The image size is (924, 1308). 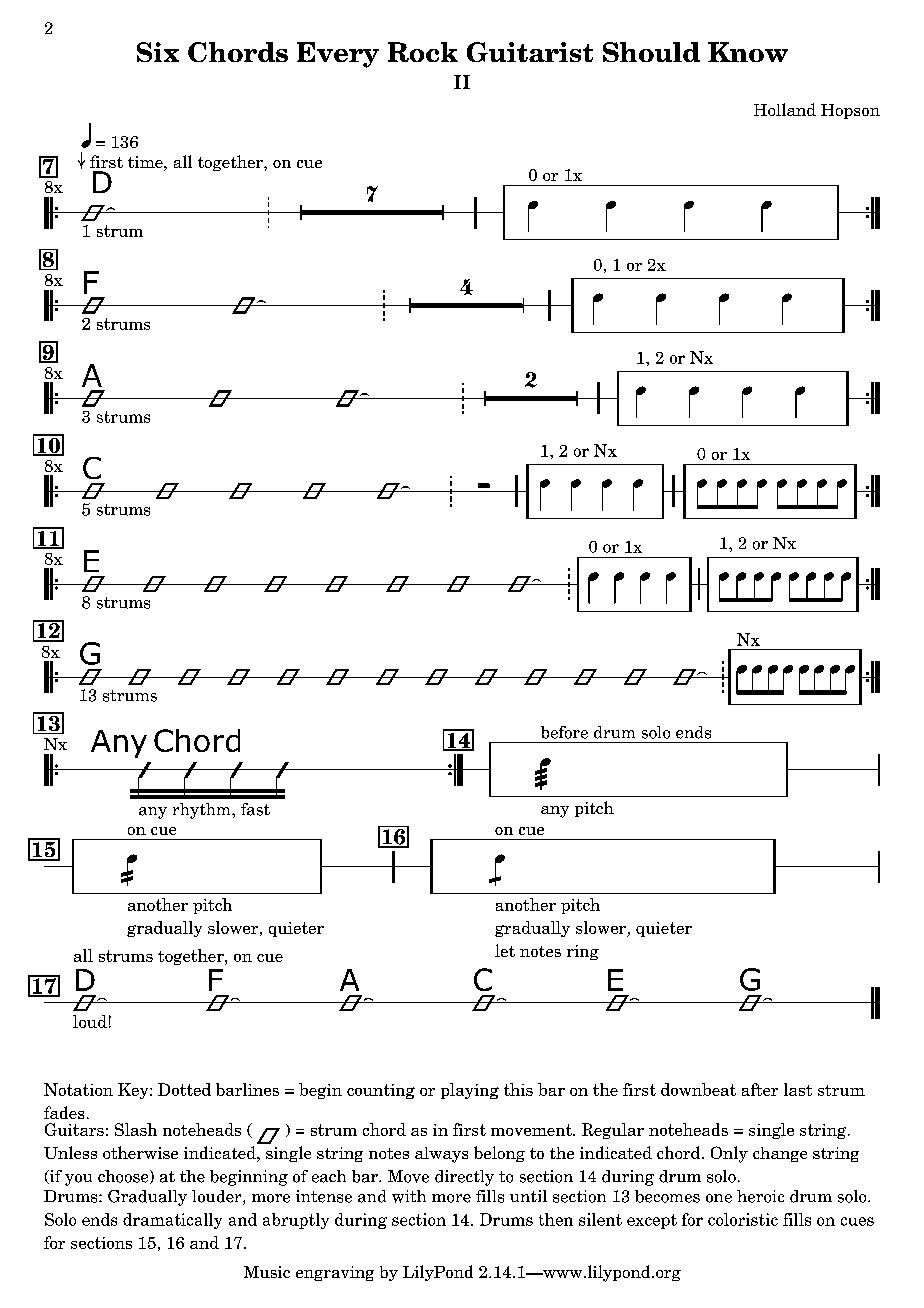 I want to click on Every, so click(x=338, y=55).
